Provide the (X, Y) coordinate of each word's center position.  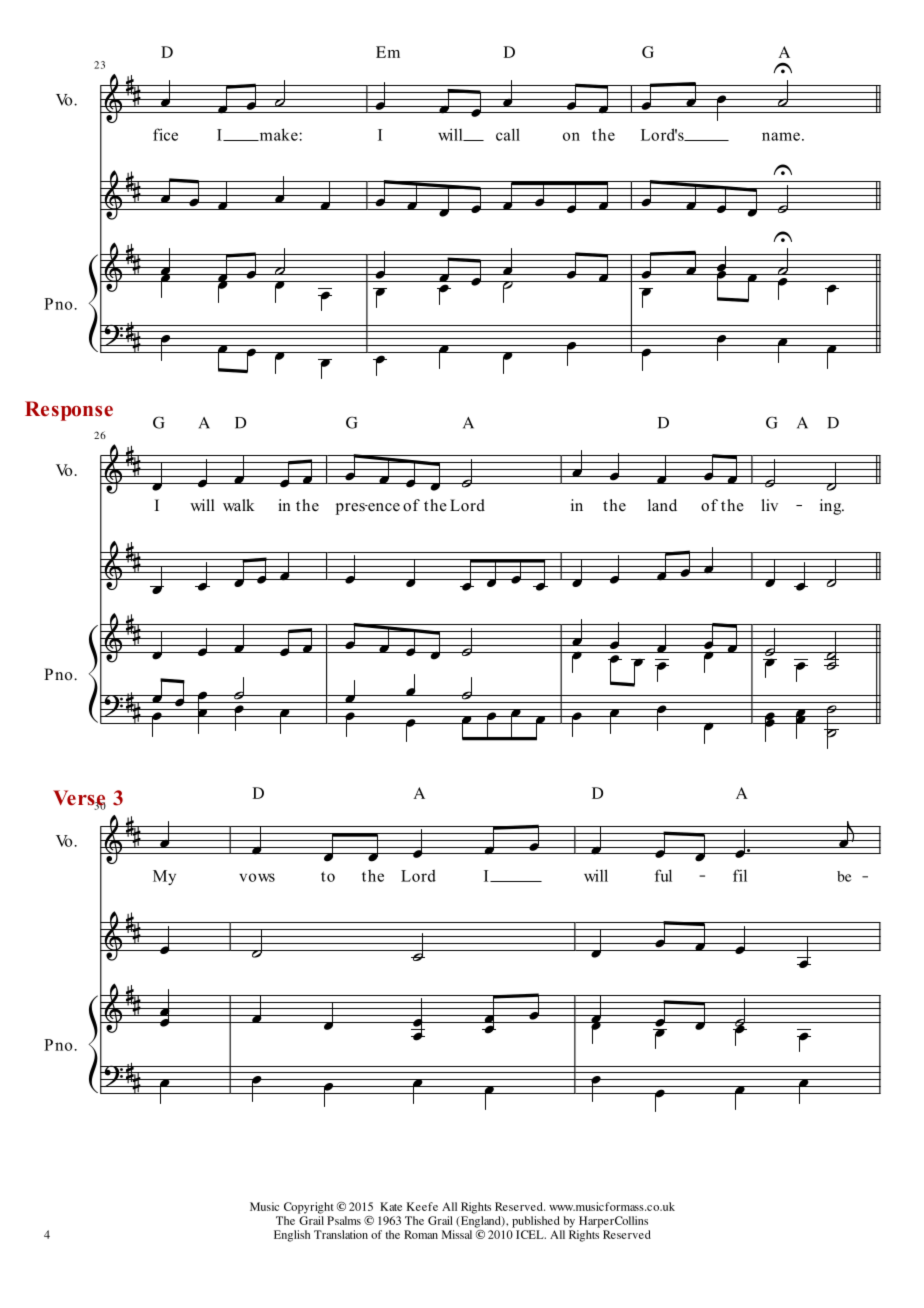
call (508, 134)
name (781, 136)
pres (351, 509)
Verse (79, 799)
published (536, 1222)
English (292, 1236)
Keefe (422, 1206)
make (278, 134)
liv (769, 505)
